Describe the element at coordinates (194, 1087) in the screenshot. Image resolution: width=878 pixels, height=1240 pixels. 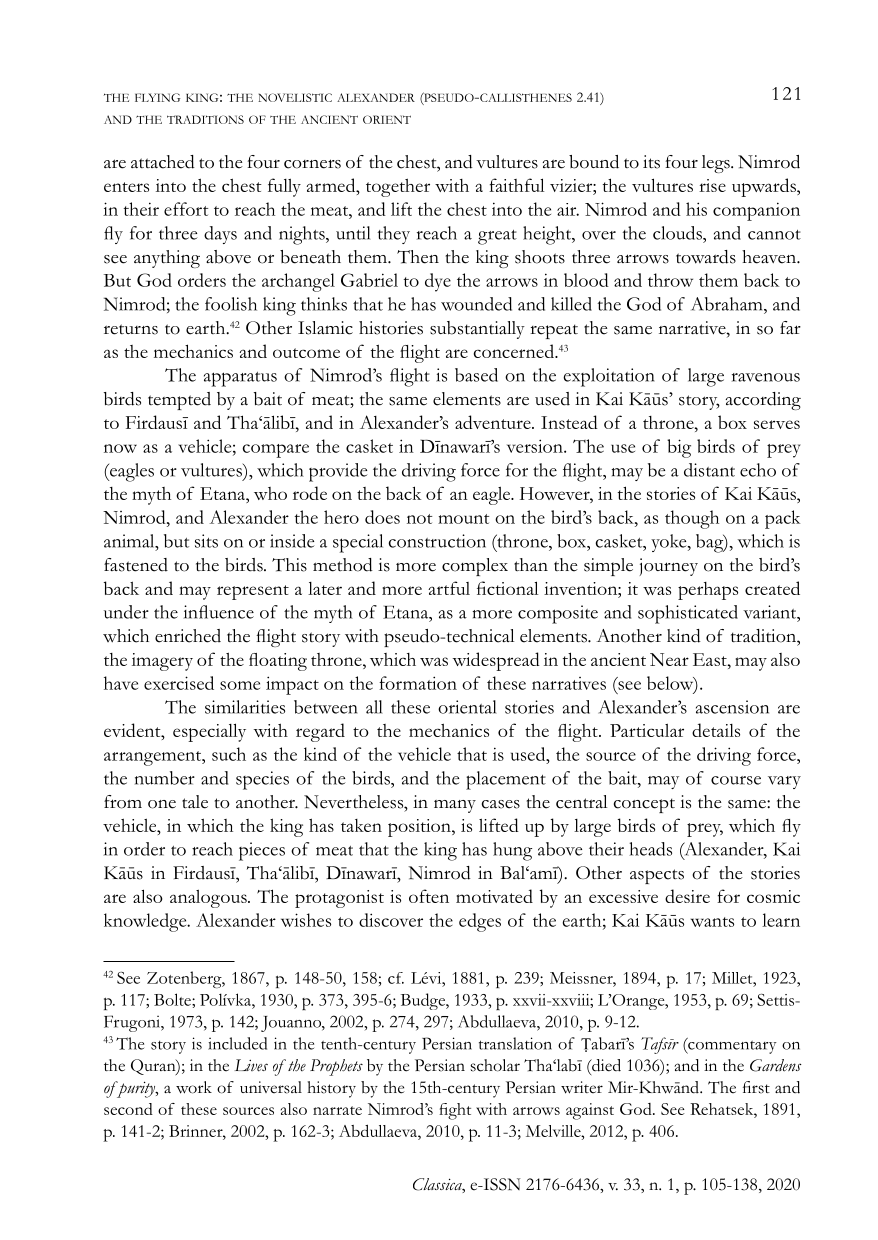
I see `work` at that location.
